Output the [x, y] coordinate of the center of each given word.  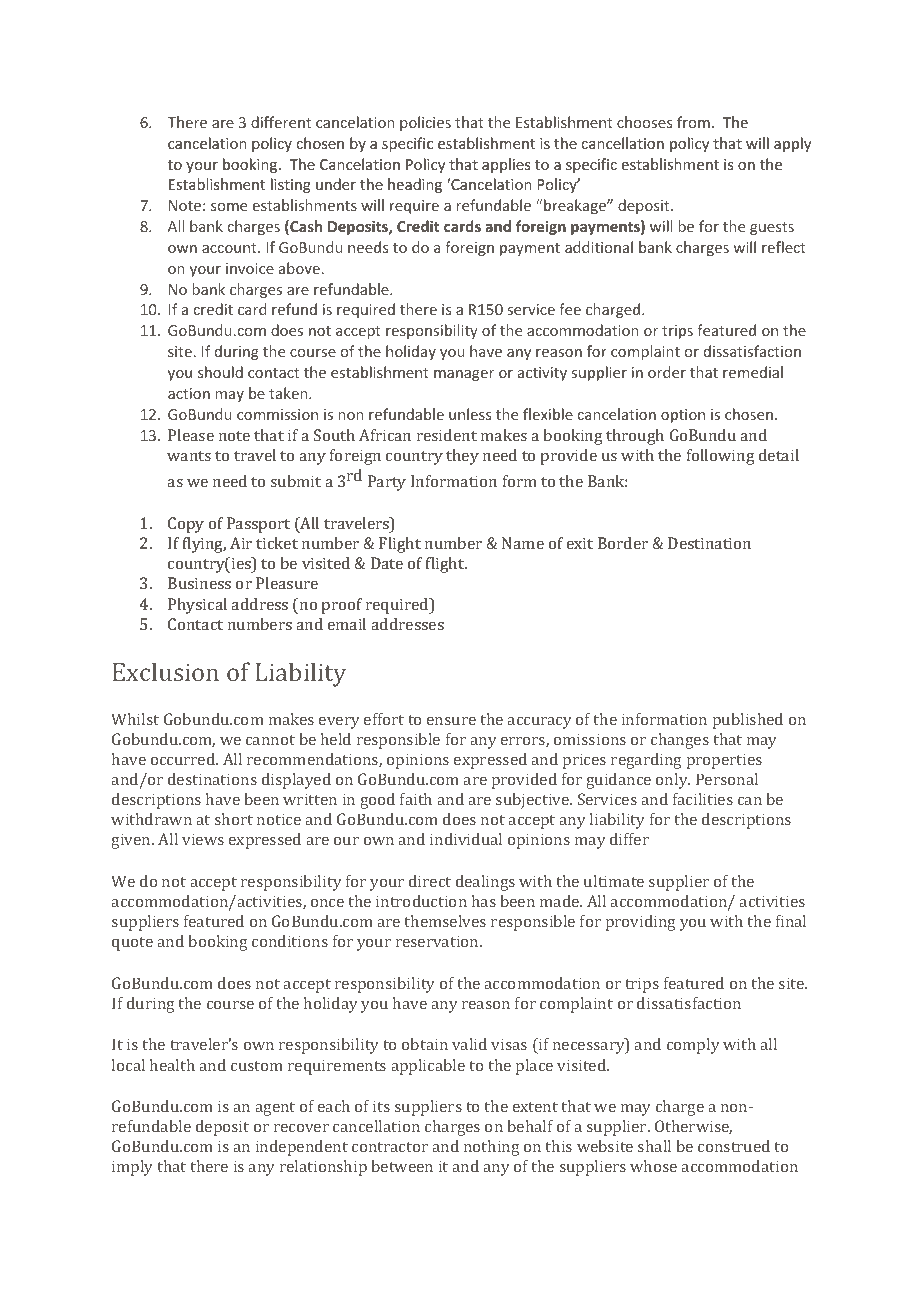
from [693, 122]
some [229, 207]
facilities [703, 799]
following [721, 457]
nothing [492, 1148]
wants [189, 456]
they [462, 457]
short [234, 819]
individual [466, 839]
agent [275, 1109]
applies [506, 165]
